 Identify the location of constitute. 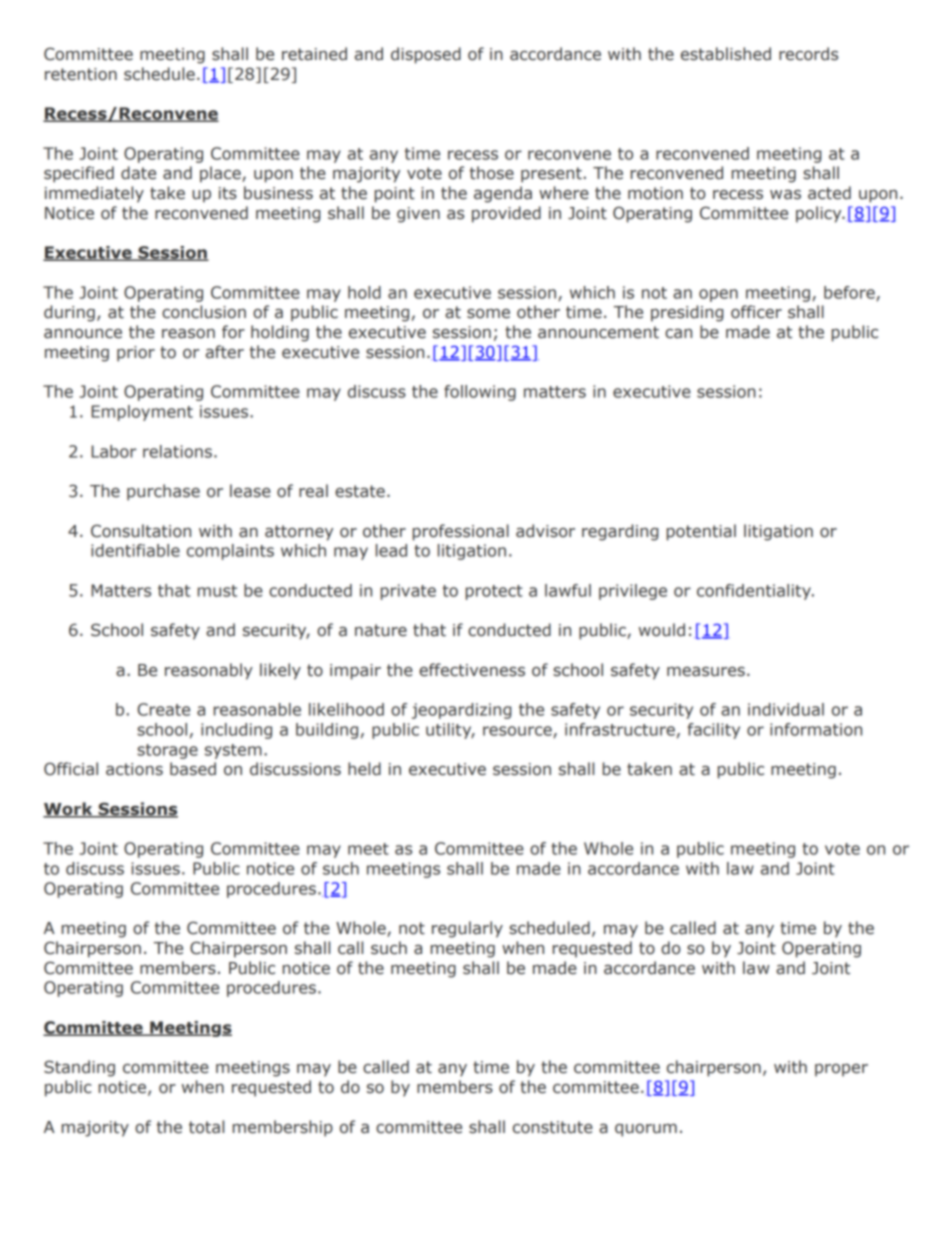
(553, 1127).
